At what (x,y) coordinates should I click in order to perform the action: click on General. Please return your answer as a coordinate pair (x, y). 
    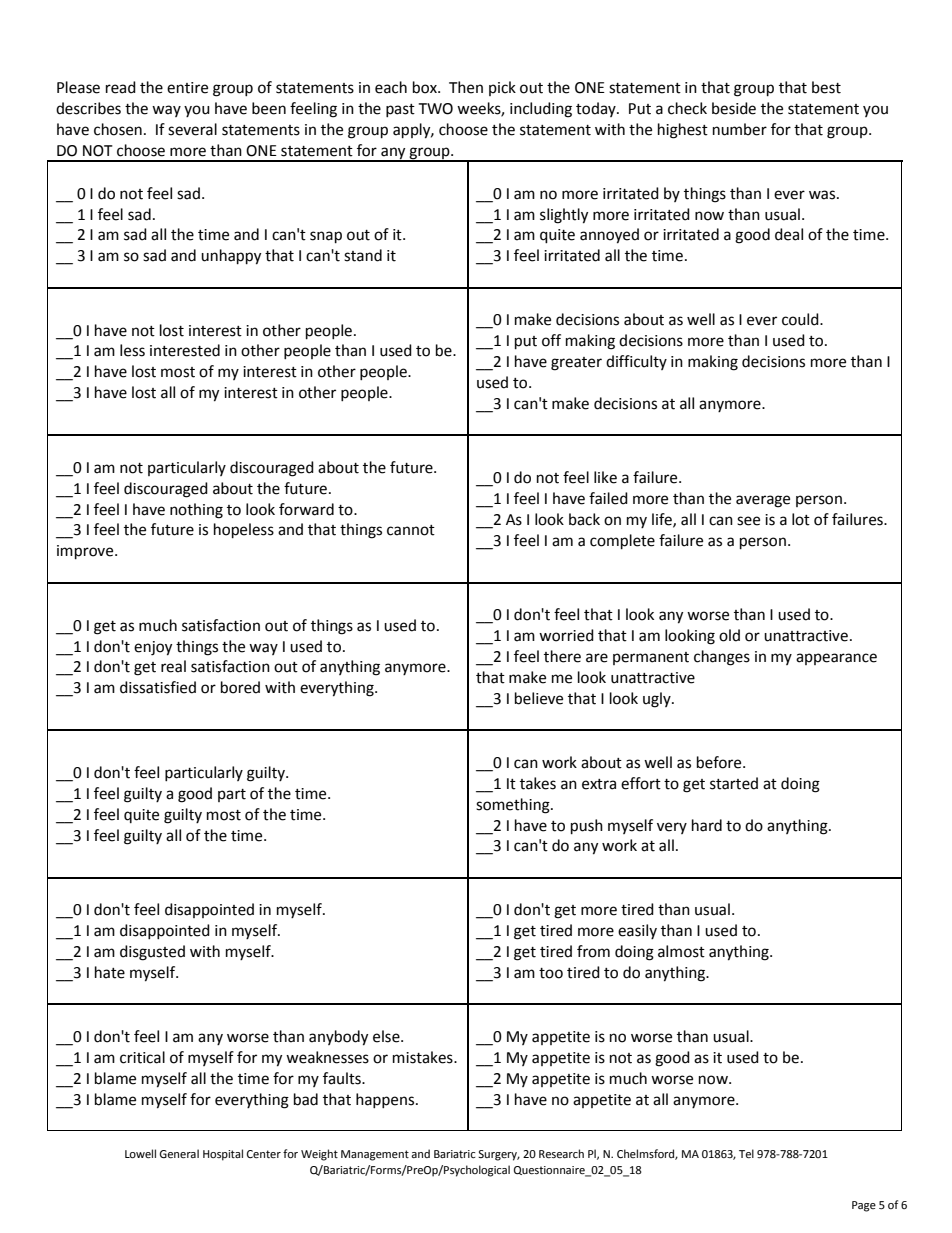
    Looking at the image, I should click on (179, 1154).
